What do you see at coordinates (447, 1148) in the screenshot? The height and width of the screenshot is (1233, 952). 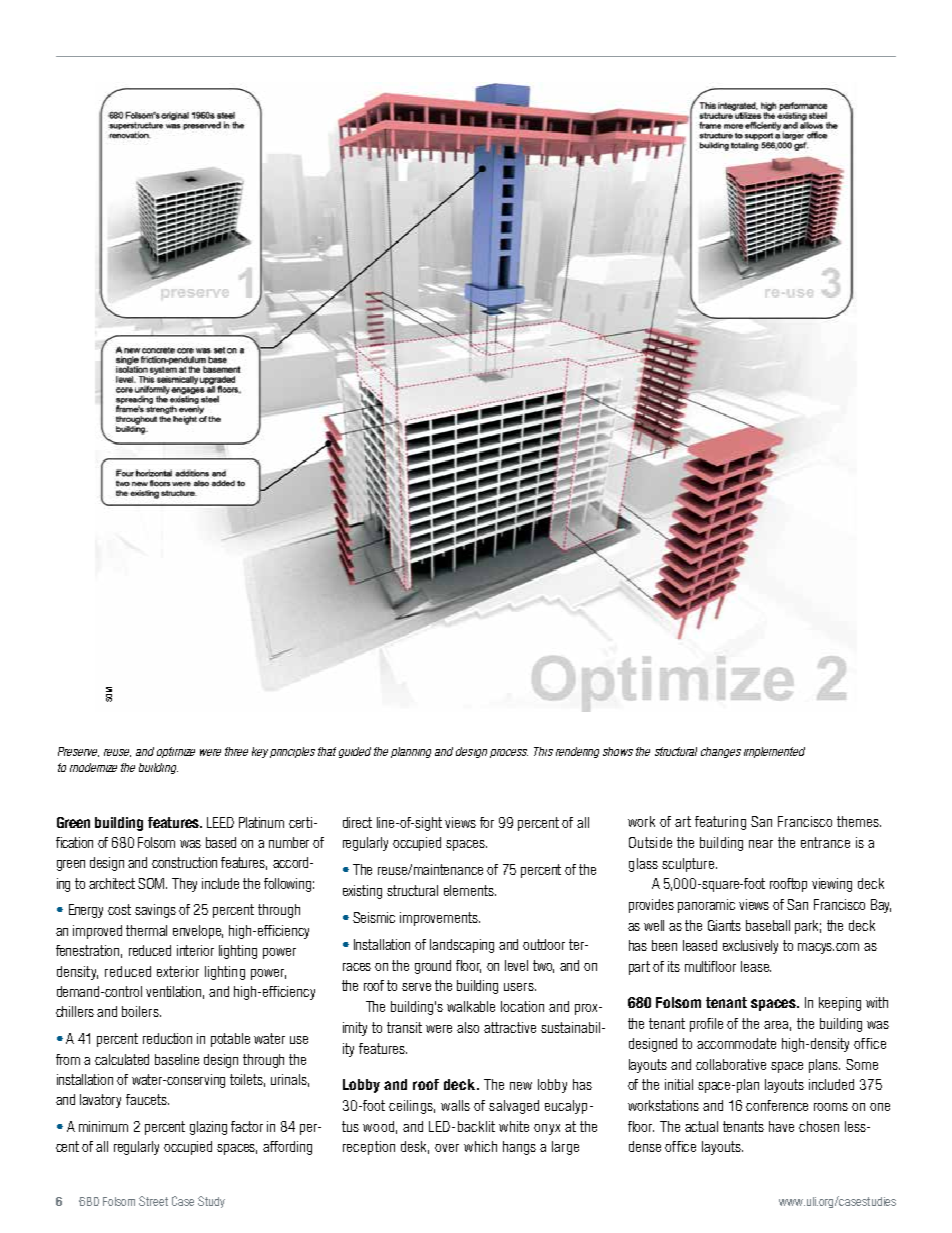 I see `over` at bounding box center [447, 1148].
